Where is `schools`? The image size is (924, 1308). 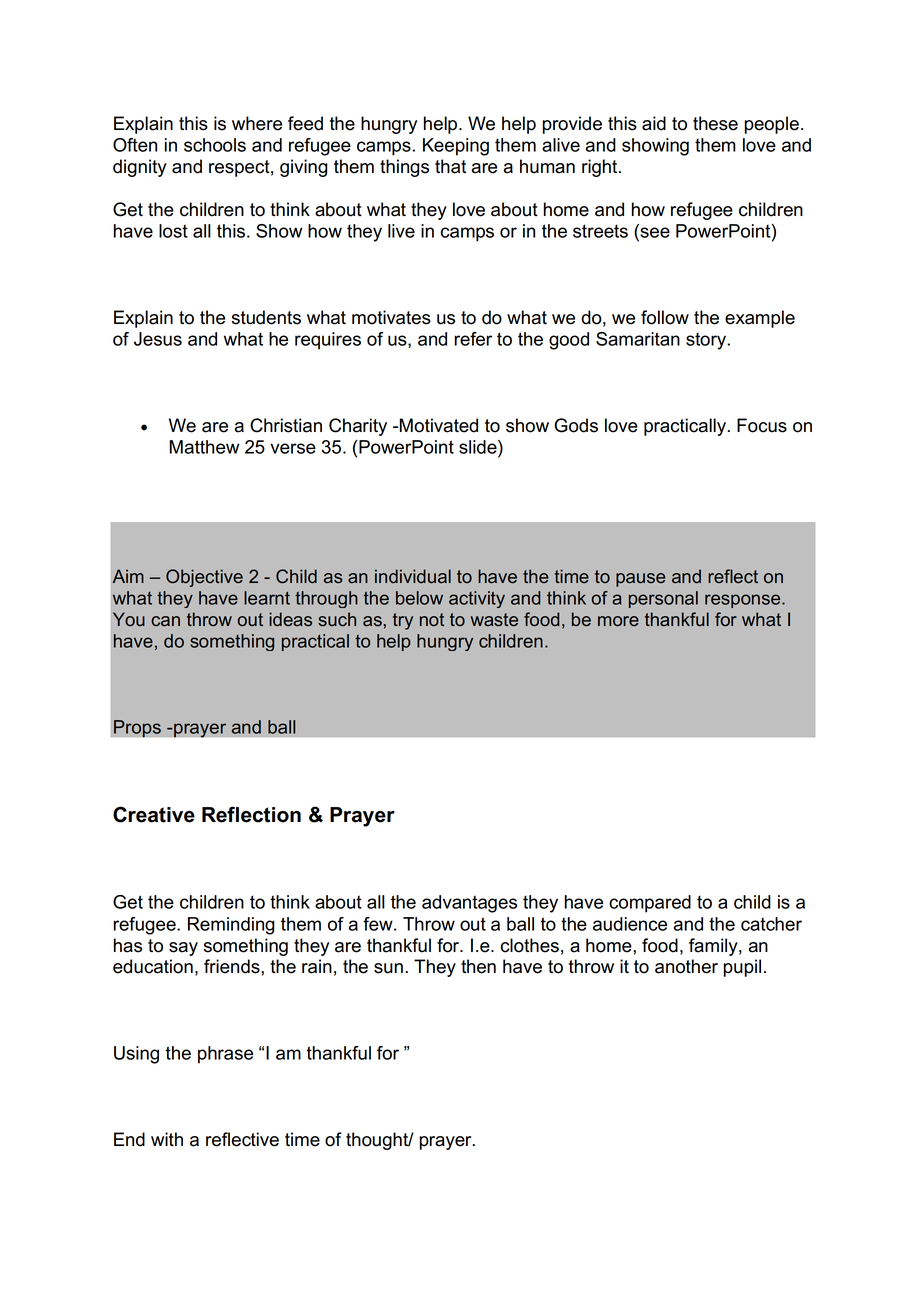 schools is located at coordinates (215, 145).
